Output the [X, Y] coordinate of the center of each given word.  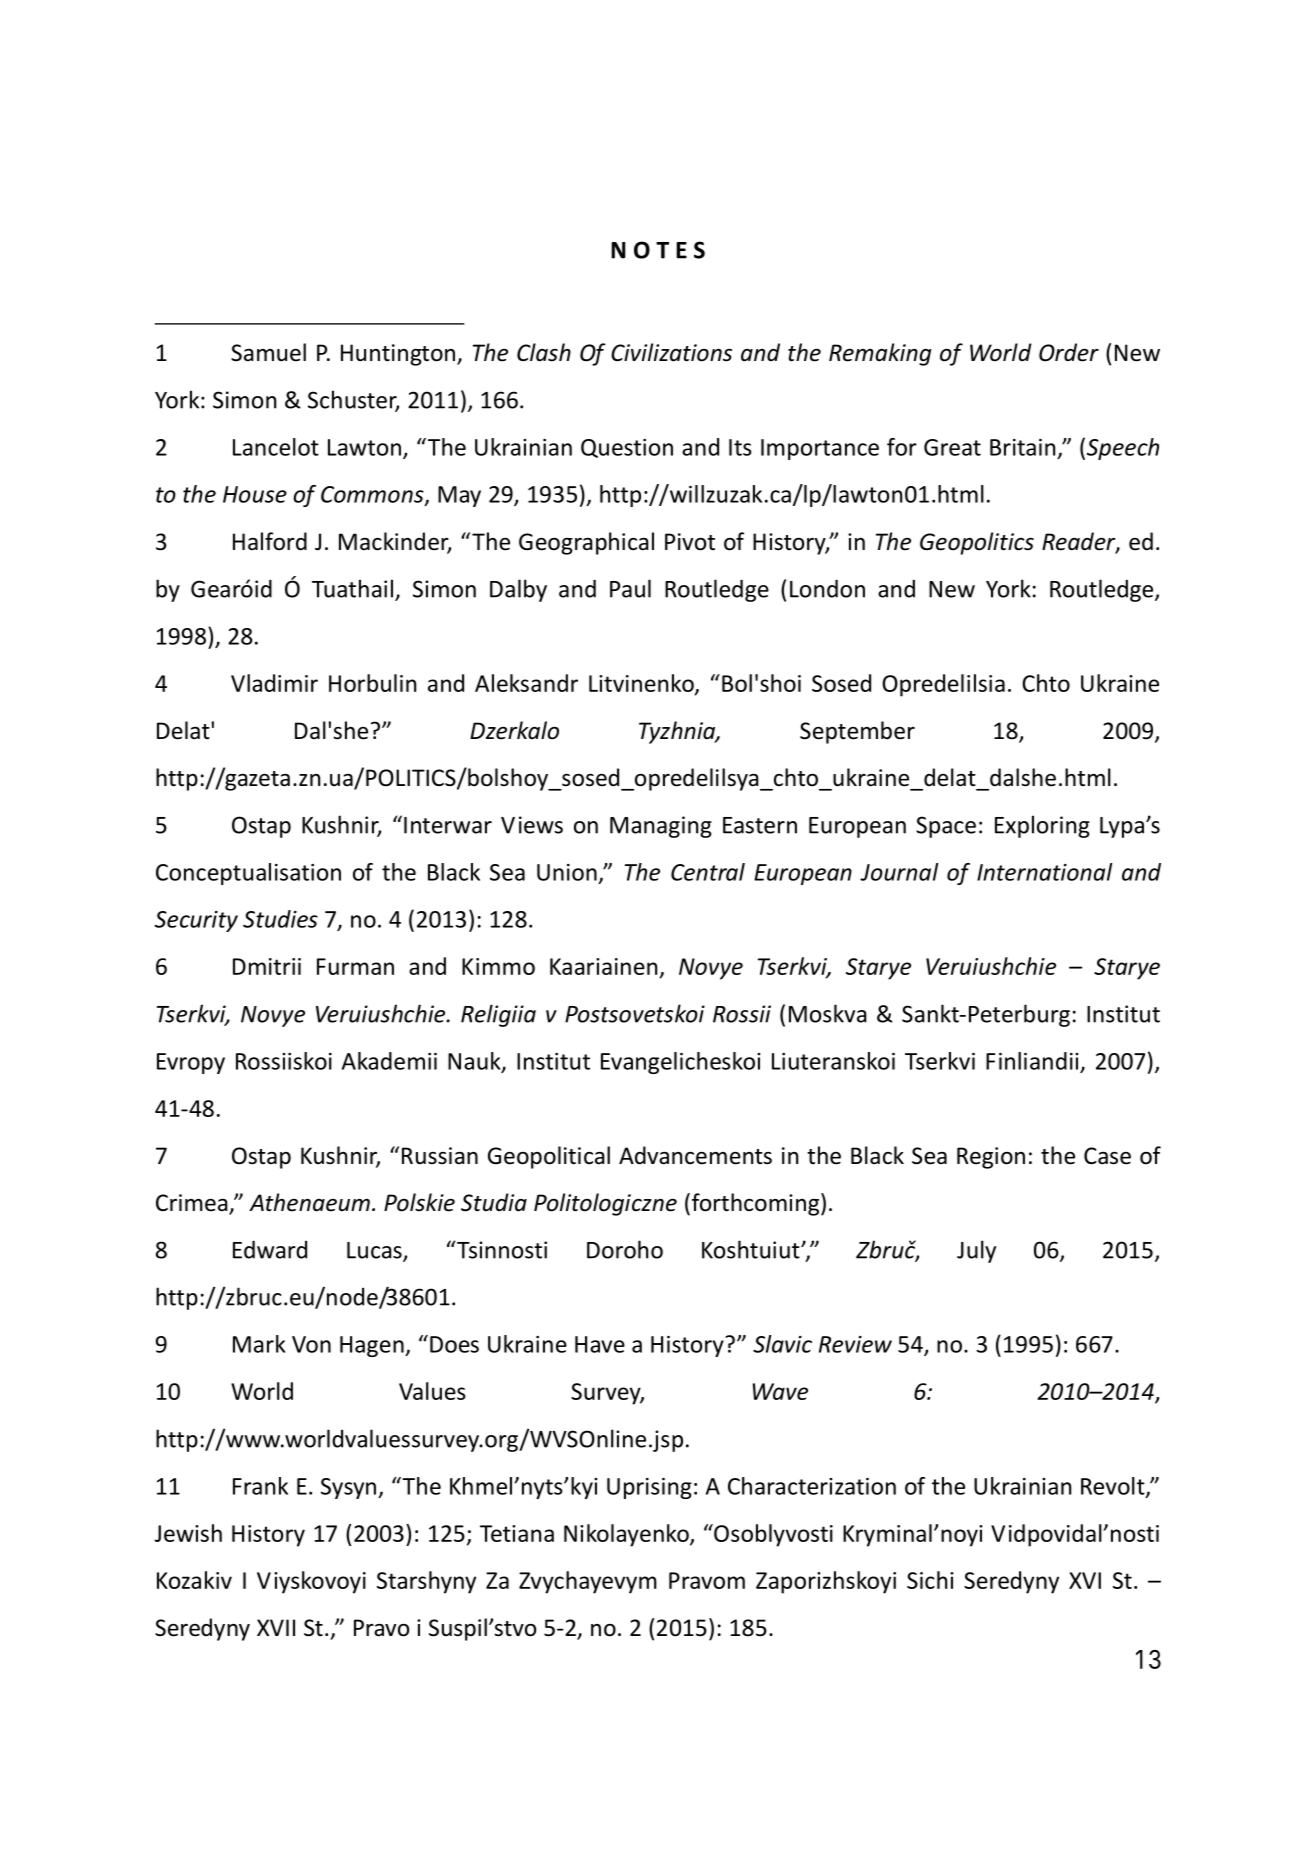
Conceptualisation [248, 874]
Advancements [695, 1155]
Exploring [1042, 826]
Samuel [268, 352]
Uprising [649, 1488]
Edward [270, 1249]
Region [991, 1158]
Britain [1022, 447]
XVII [276, 1627]
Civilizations [671, 352]
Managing [661, 827]
